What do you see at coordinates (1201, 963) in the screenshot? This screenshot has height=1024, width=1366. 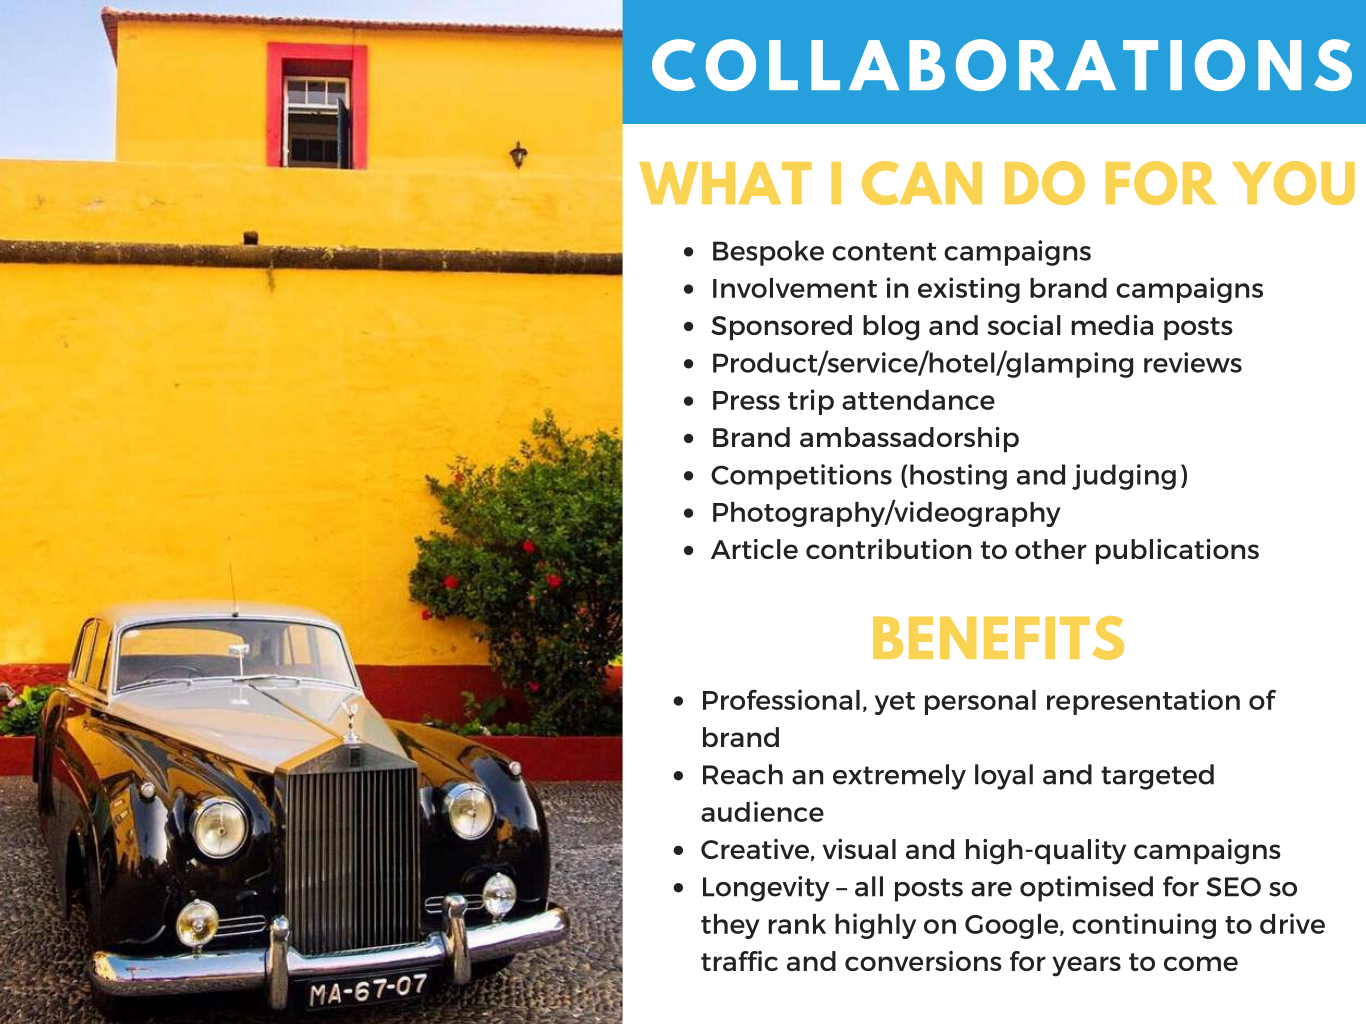 I see `come` at bounding box center [1201, 963].
